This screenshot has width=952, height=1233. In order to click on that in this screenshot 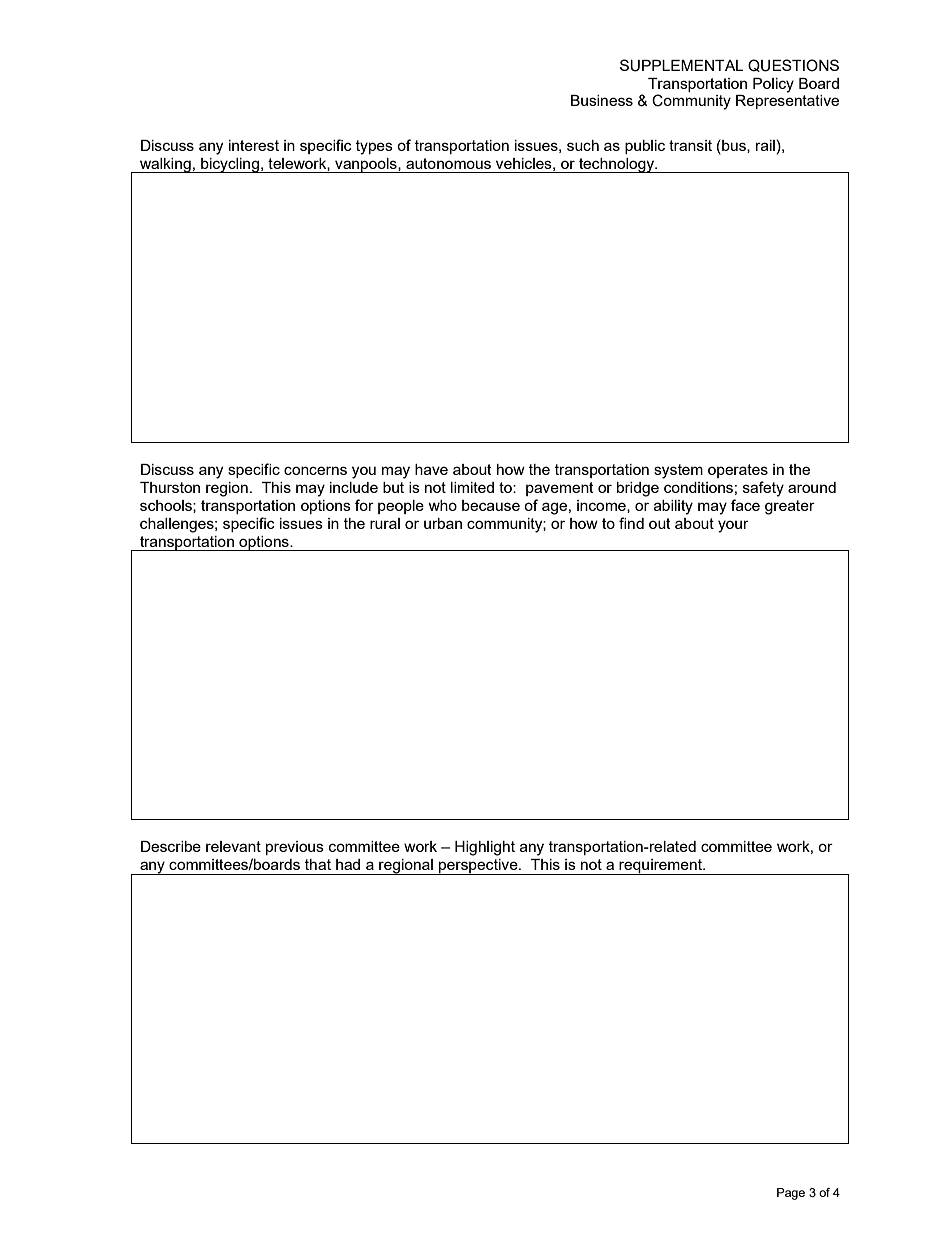, I will do `click(318, 864)`.
